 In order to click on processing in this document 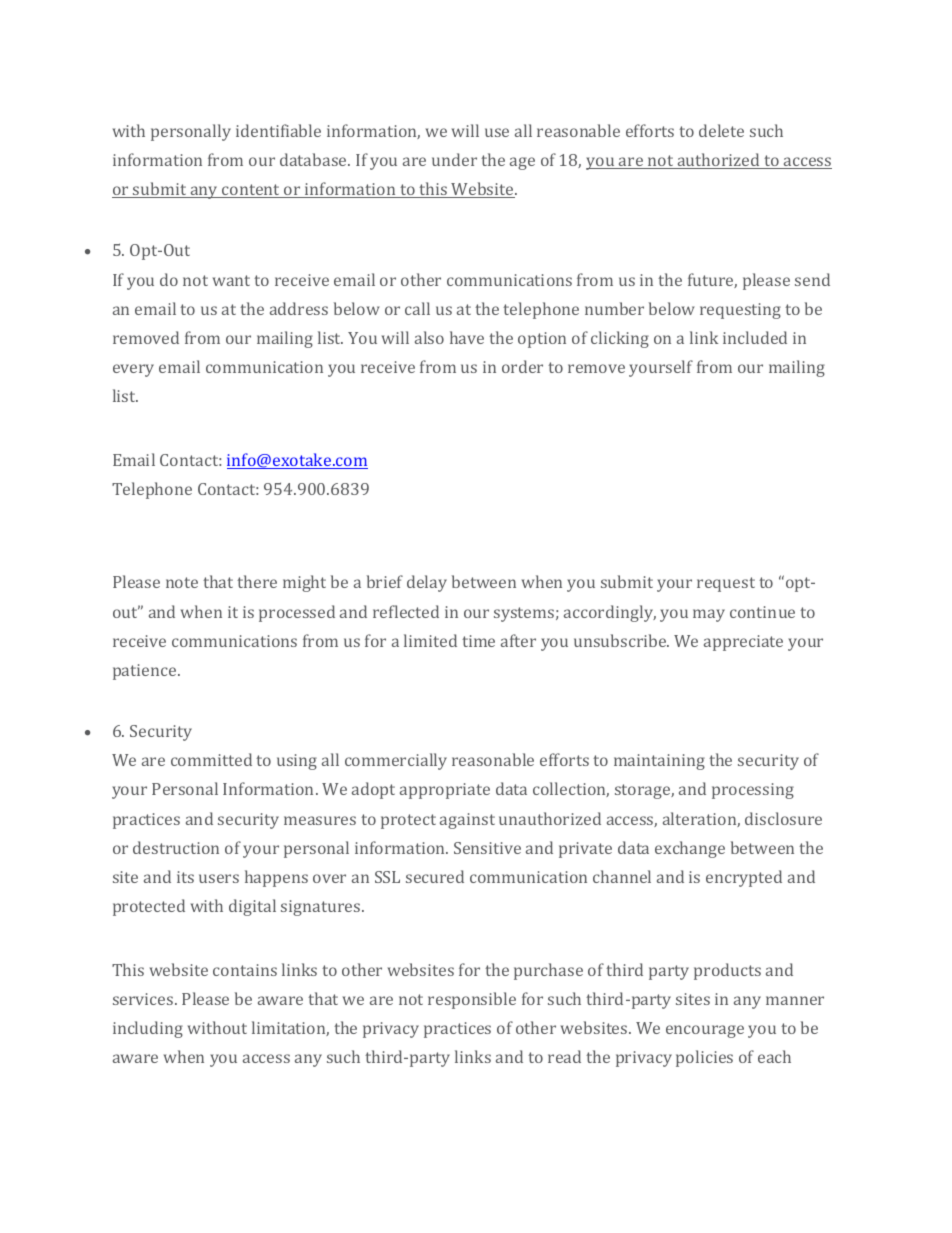, I will do `click(753, 791)`.
